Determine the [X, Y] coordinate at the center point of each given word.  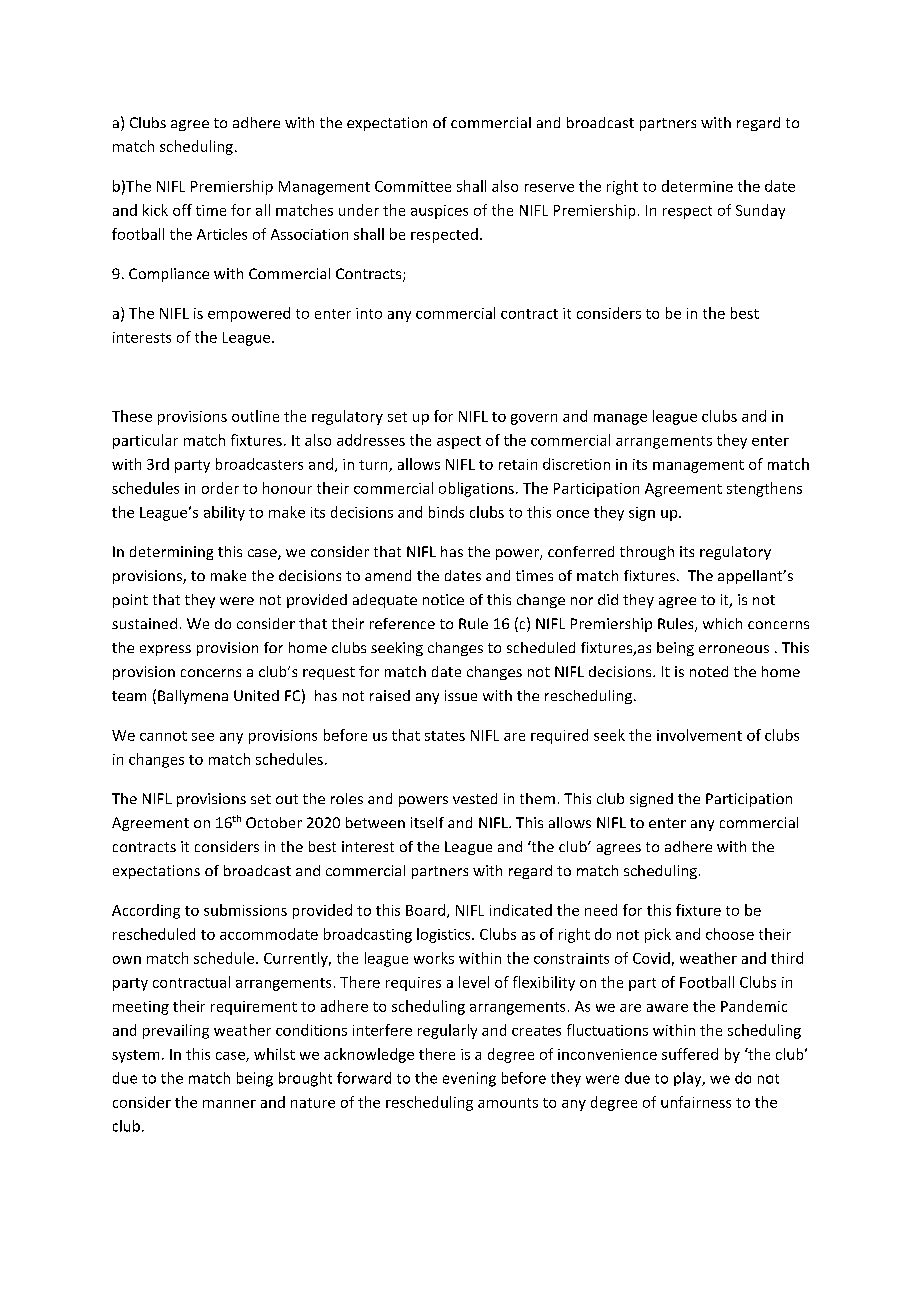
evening [469, 1079]
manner [229, 1104]
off [182, 210]
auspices [439, 212]
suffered [690, 1054]
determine [697, 186]
